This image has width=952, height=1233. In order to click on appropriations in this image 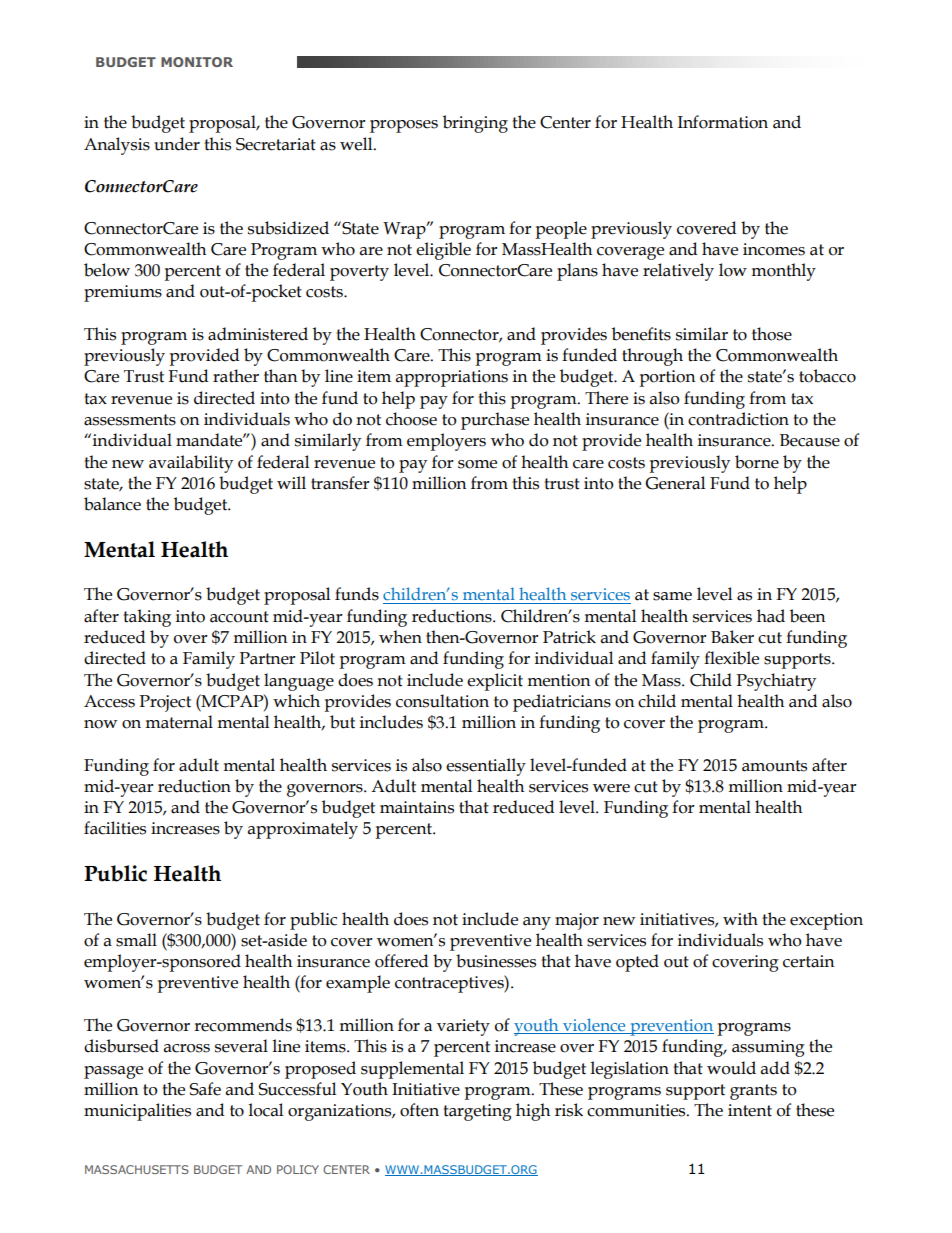, I will do `click(452, 378)`.
